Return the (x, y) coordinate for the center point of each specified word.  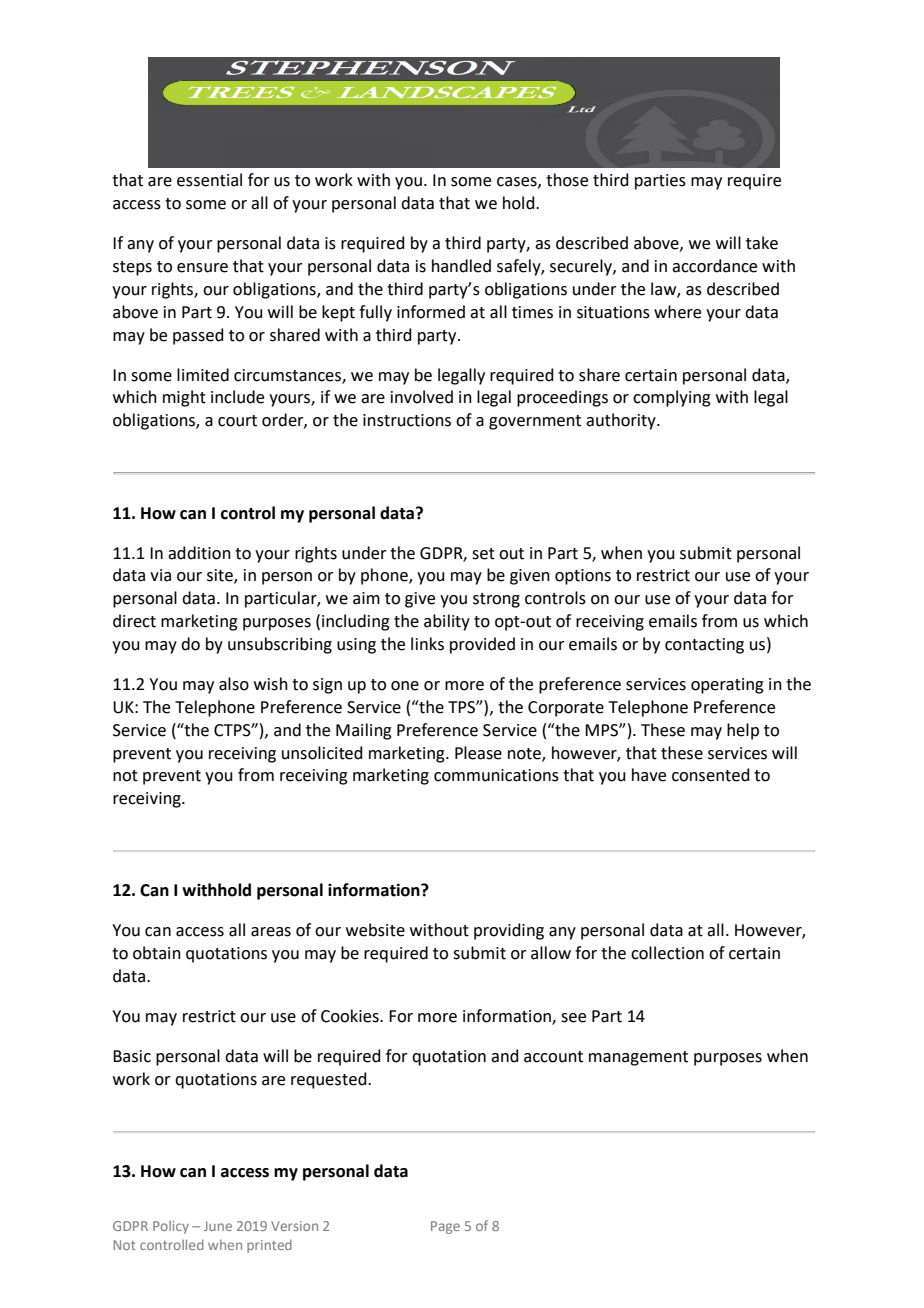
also (234, 684)
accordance (714, 266)
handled (461, 266)
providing (509, 931)
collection (667, 953)
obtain (157, 953)
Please (478, 753)
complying (672, 398)
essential (209, 180)
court (237, 421)
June (218, 1226)
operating (727, 686)
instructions (407, 420)
